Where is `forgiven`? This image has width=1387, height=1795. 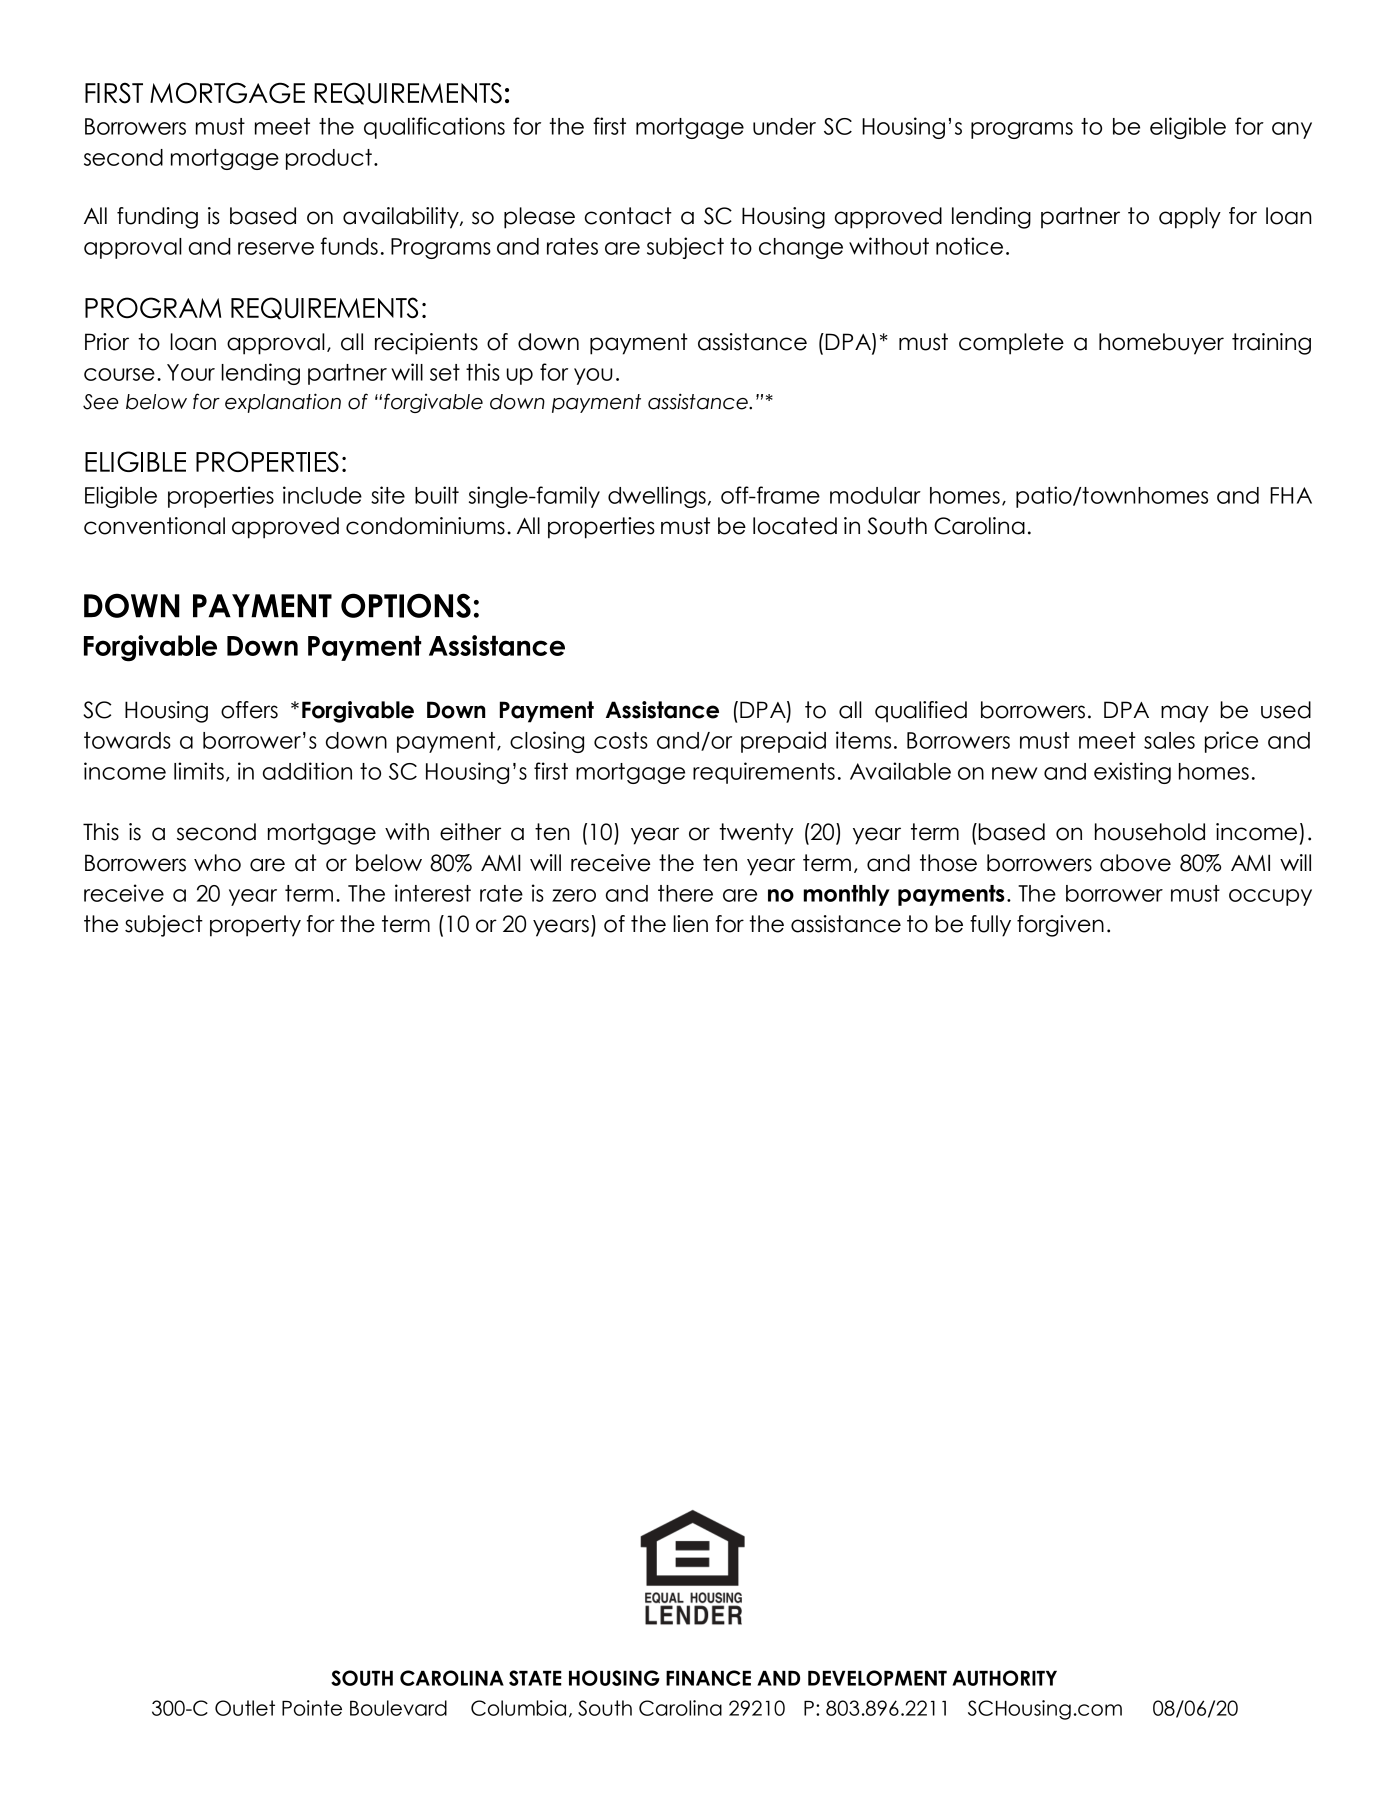 forgiven is located at coordinates (1060, 926).
